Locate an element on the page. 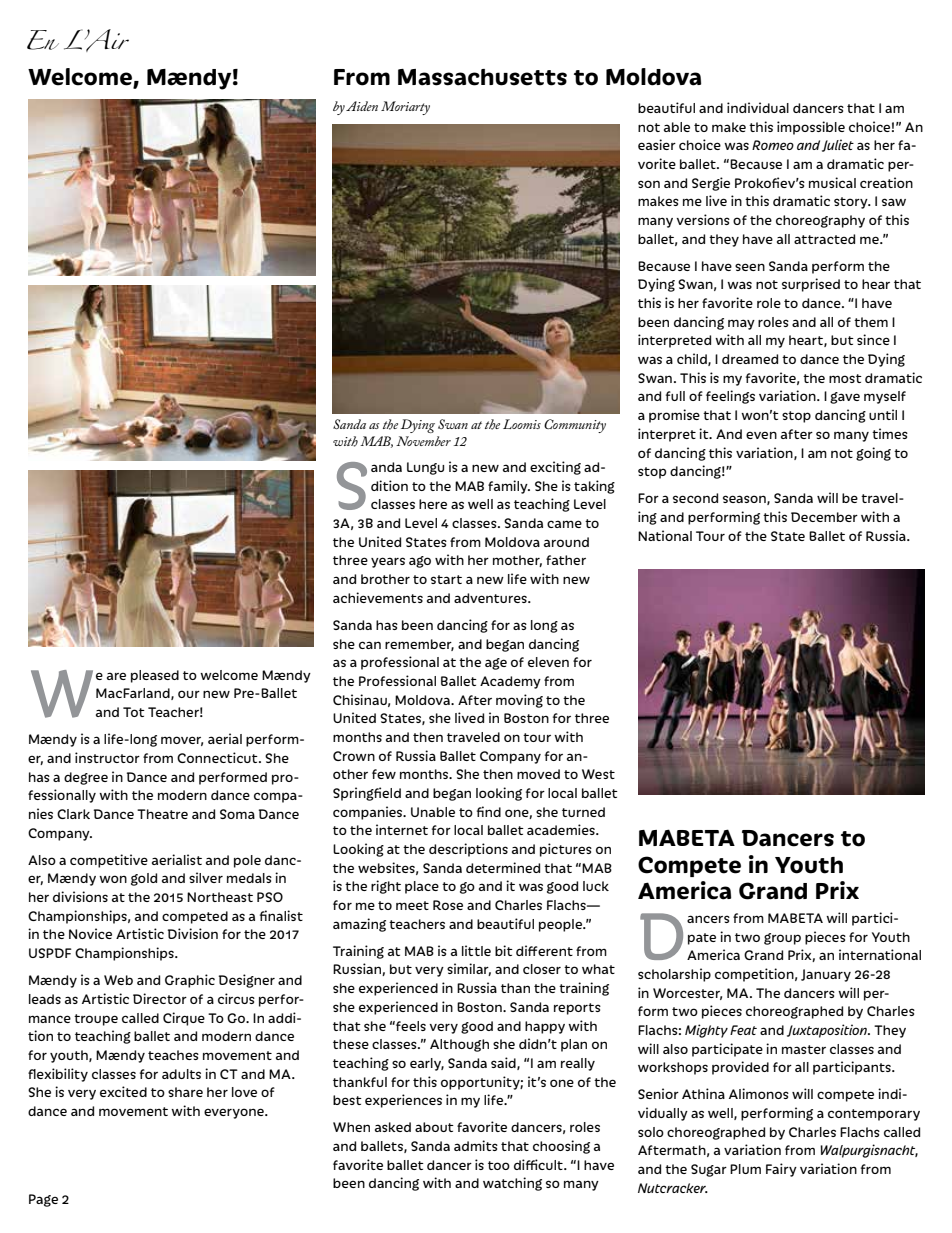  Massachusetts is located at coordinates (482, 77).
